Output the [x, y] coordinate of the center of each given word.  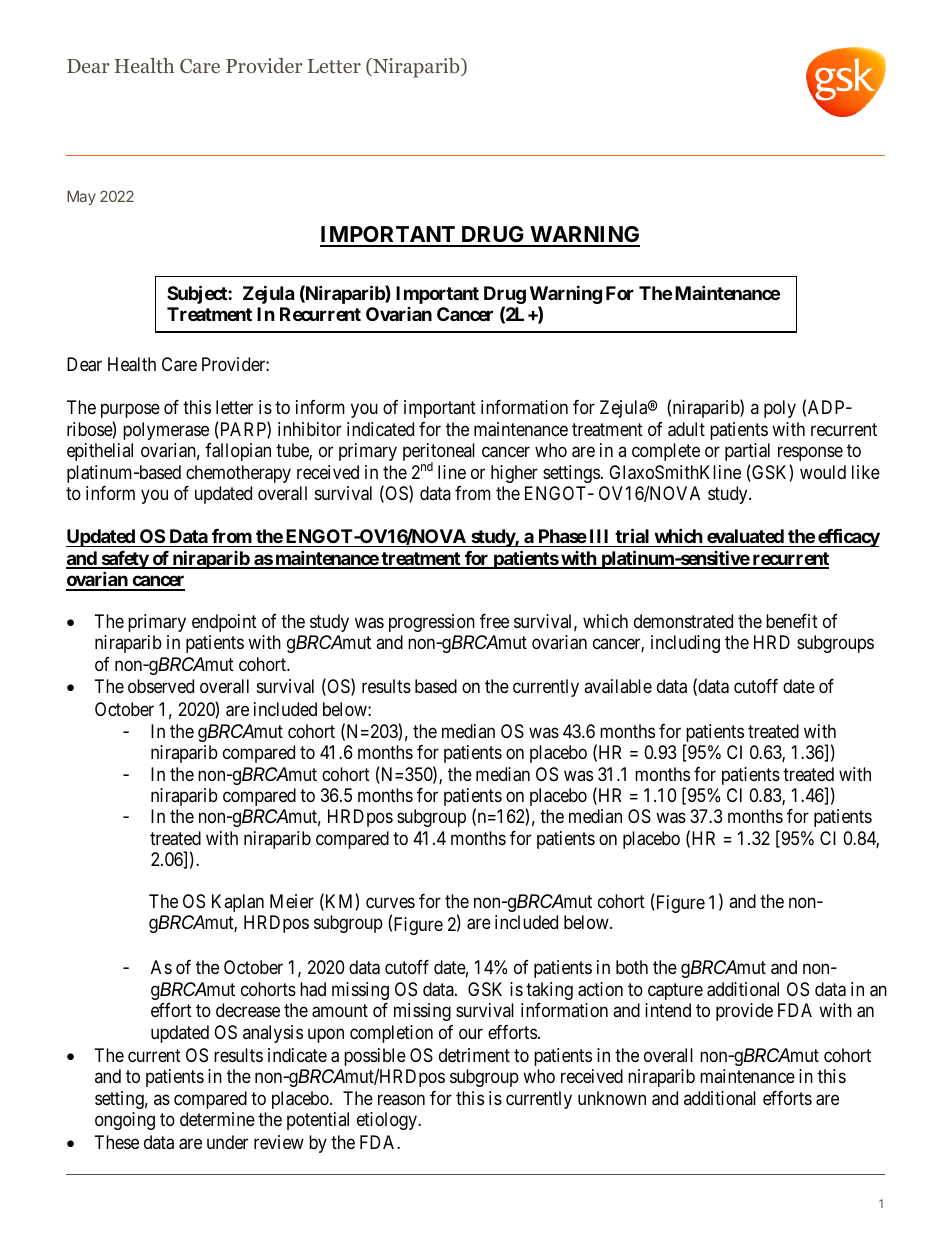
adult [686, 429]
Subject [198, 294]
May [81, 197]
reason [401, 1099]
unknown [612, 1098]
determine [217, 1119]
